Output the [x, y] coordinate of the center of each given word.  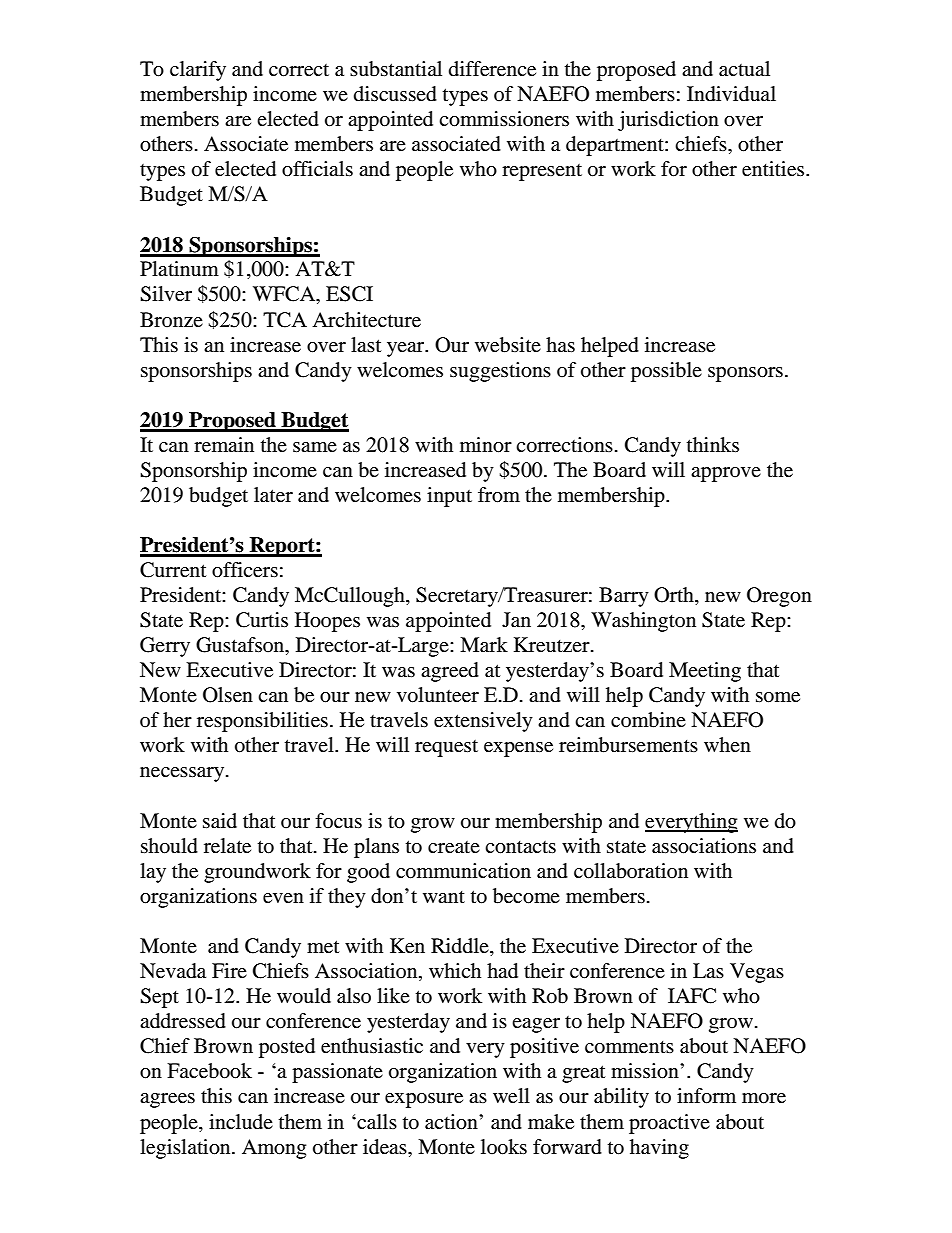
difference [492, 69]
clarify [198, 71]
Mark [484, 645]
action [452, 1122]
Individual [731, 94]
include [241, 1121]
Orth [675, 596]
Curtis [262, 620]
